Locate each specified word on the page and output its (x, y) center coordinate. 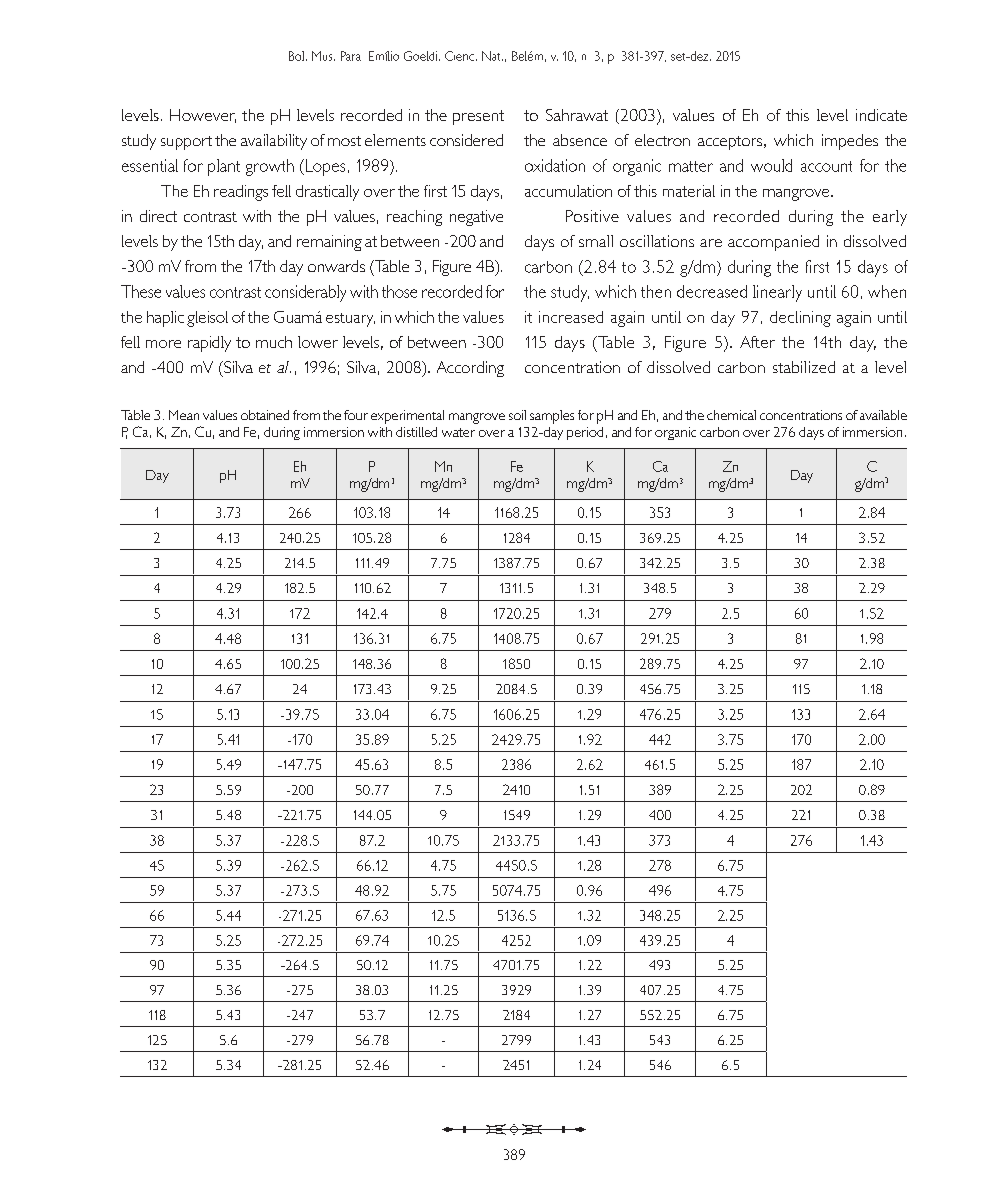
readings (241, 193)
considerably (305, 293)
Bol (298, 56)
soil (517, 415)
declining (800, 319)
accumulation (568, 191)
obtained (265, 415)
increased (571, 317)
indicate (881, 115)
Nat (492, 56)
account (826, 166)
